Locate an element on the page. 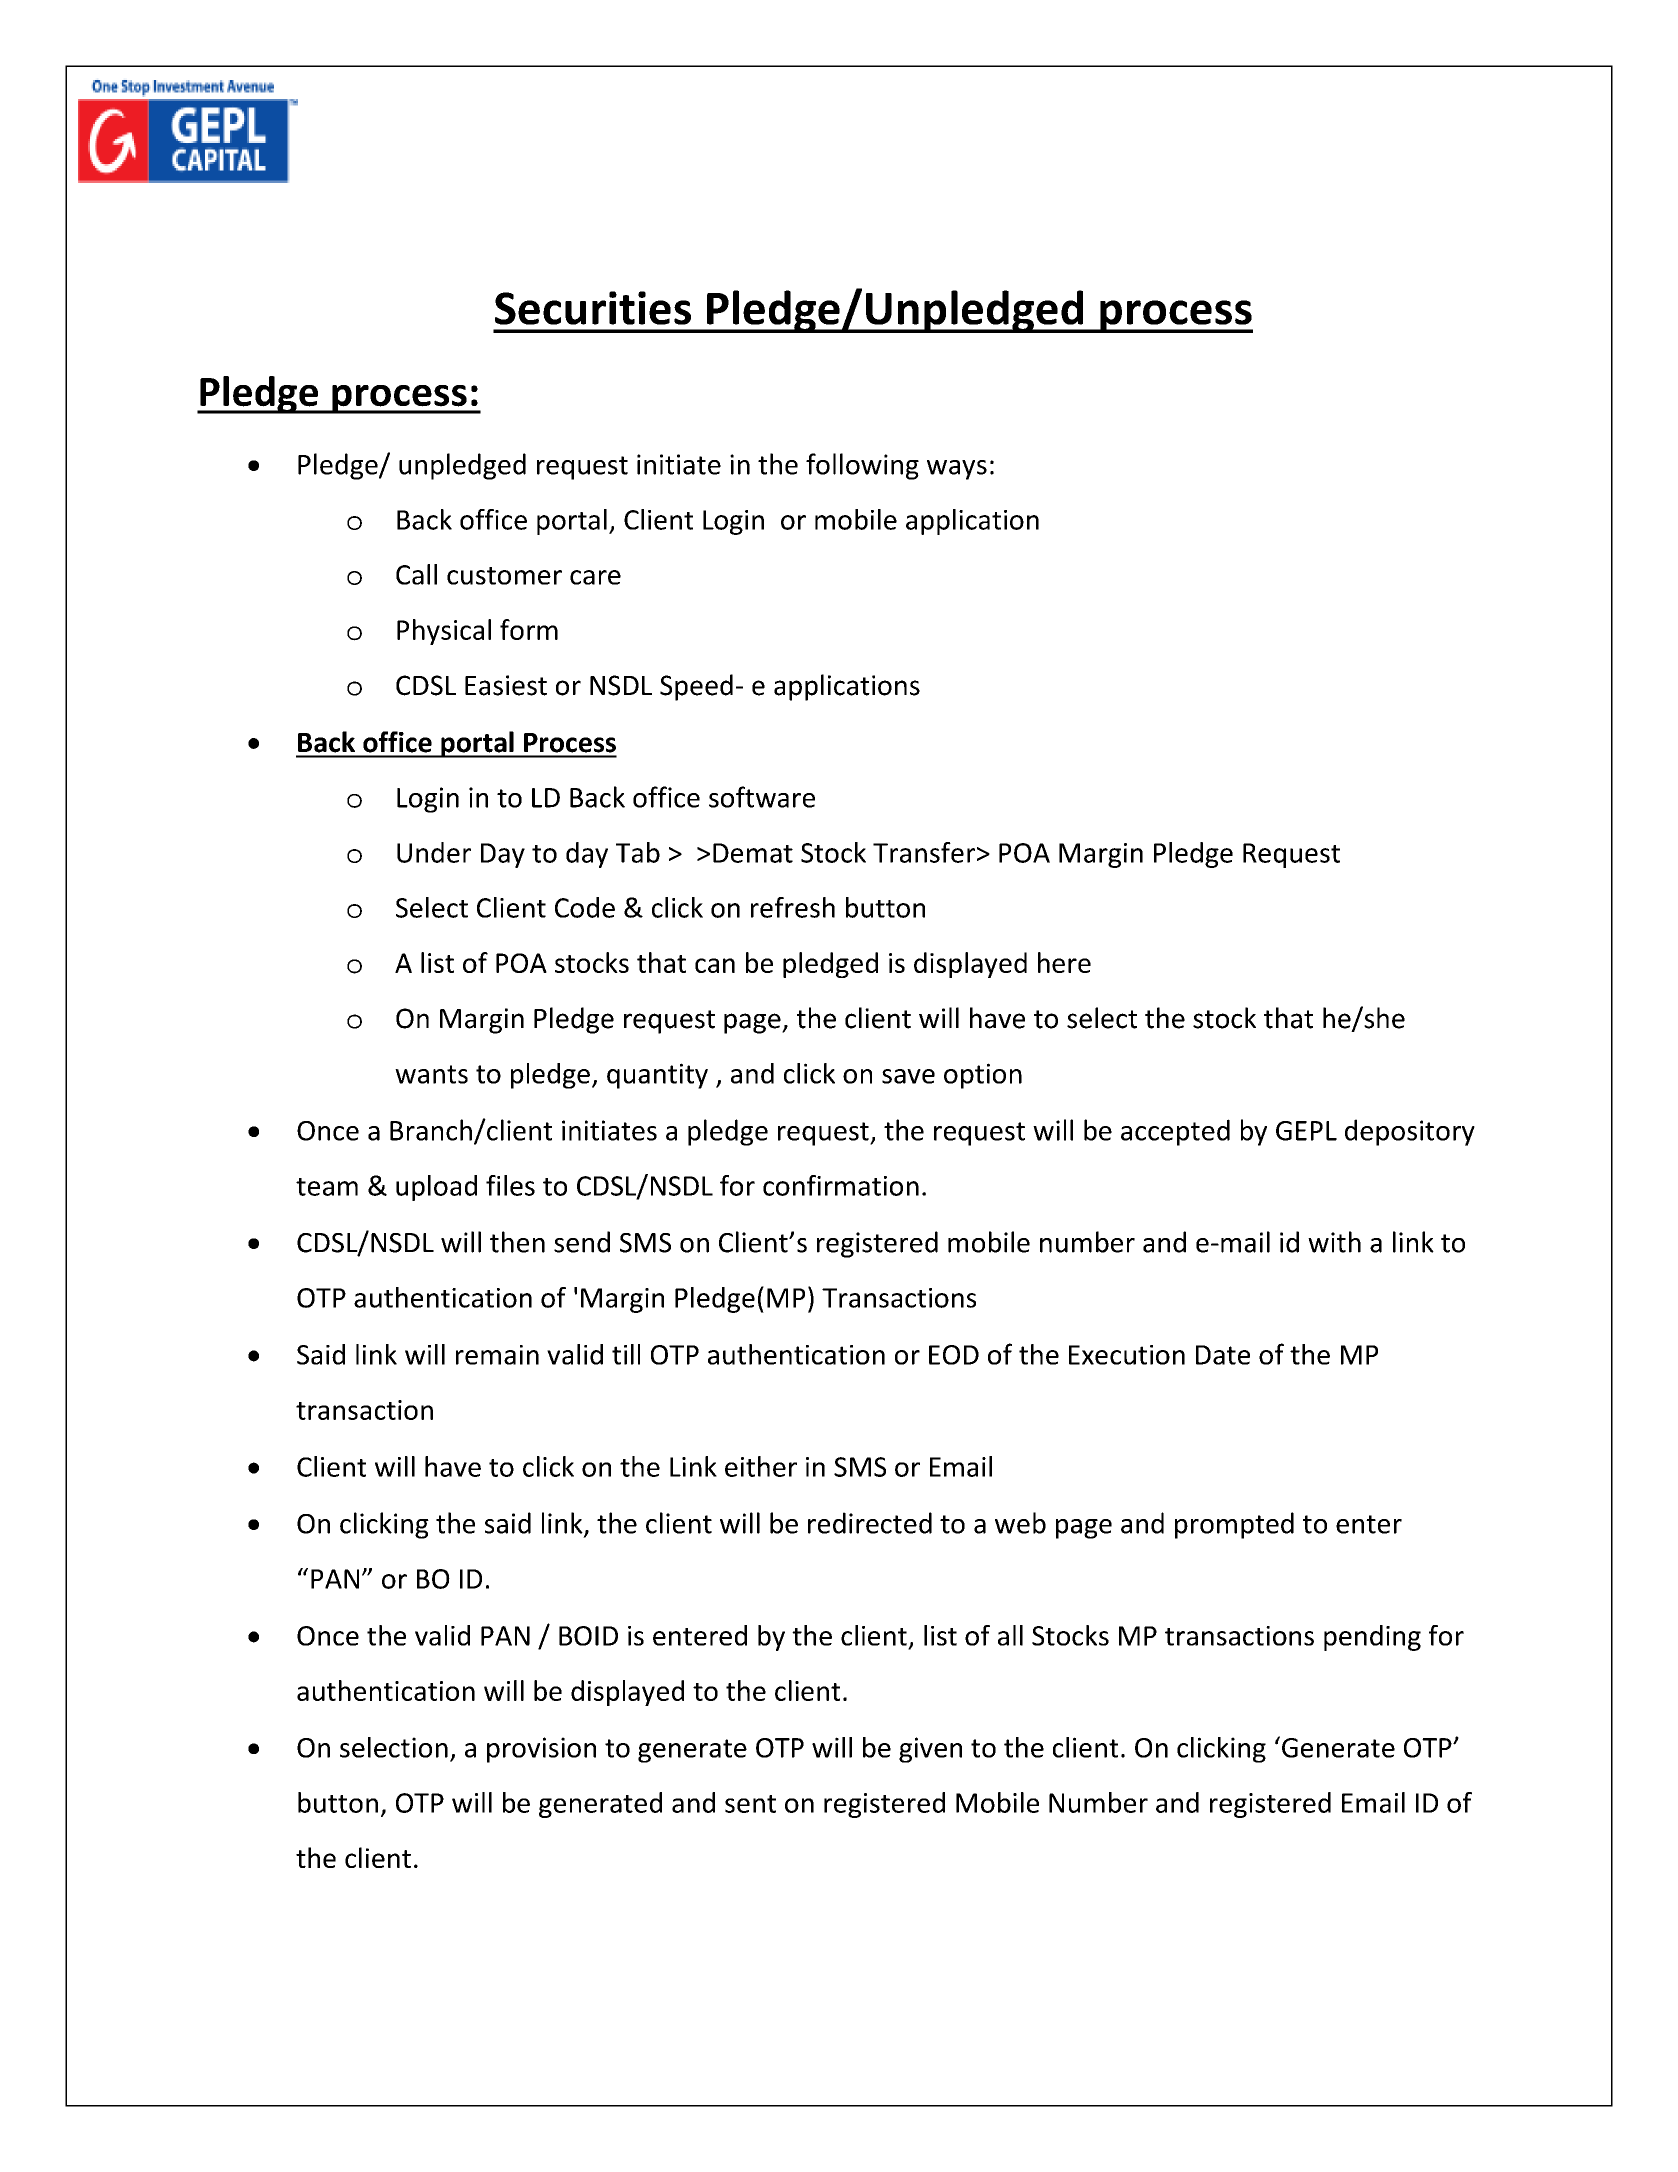 The image size is (1678, 2172). software is located at coordinates (762, 797).
